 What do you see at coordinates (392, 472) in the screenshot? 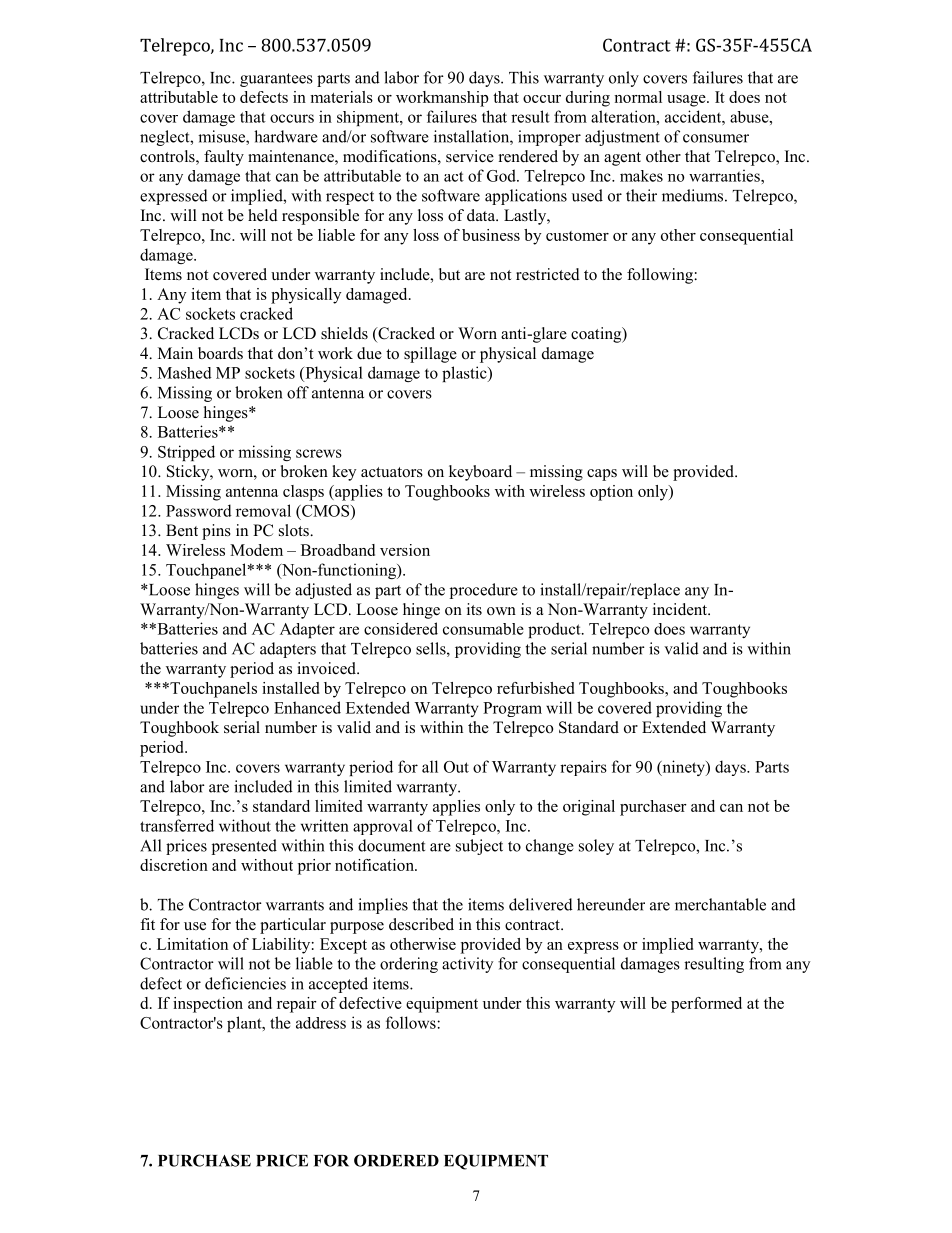
I see `actuators` at bounding box center [392, 472].
